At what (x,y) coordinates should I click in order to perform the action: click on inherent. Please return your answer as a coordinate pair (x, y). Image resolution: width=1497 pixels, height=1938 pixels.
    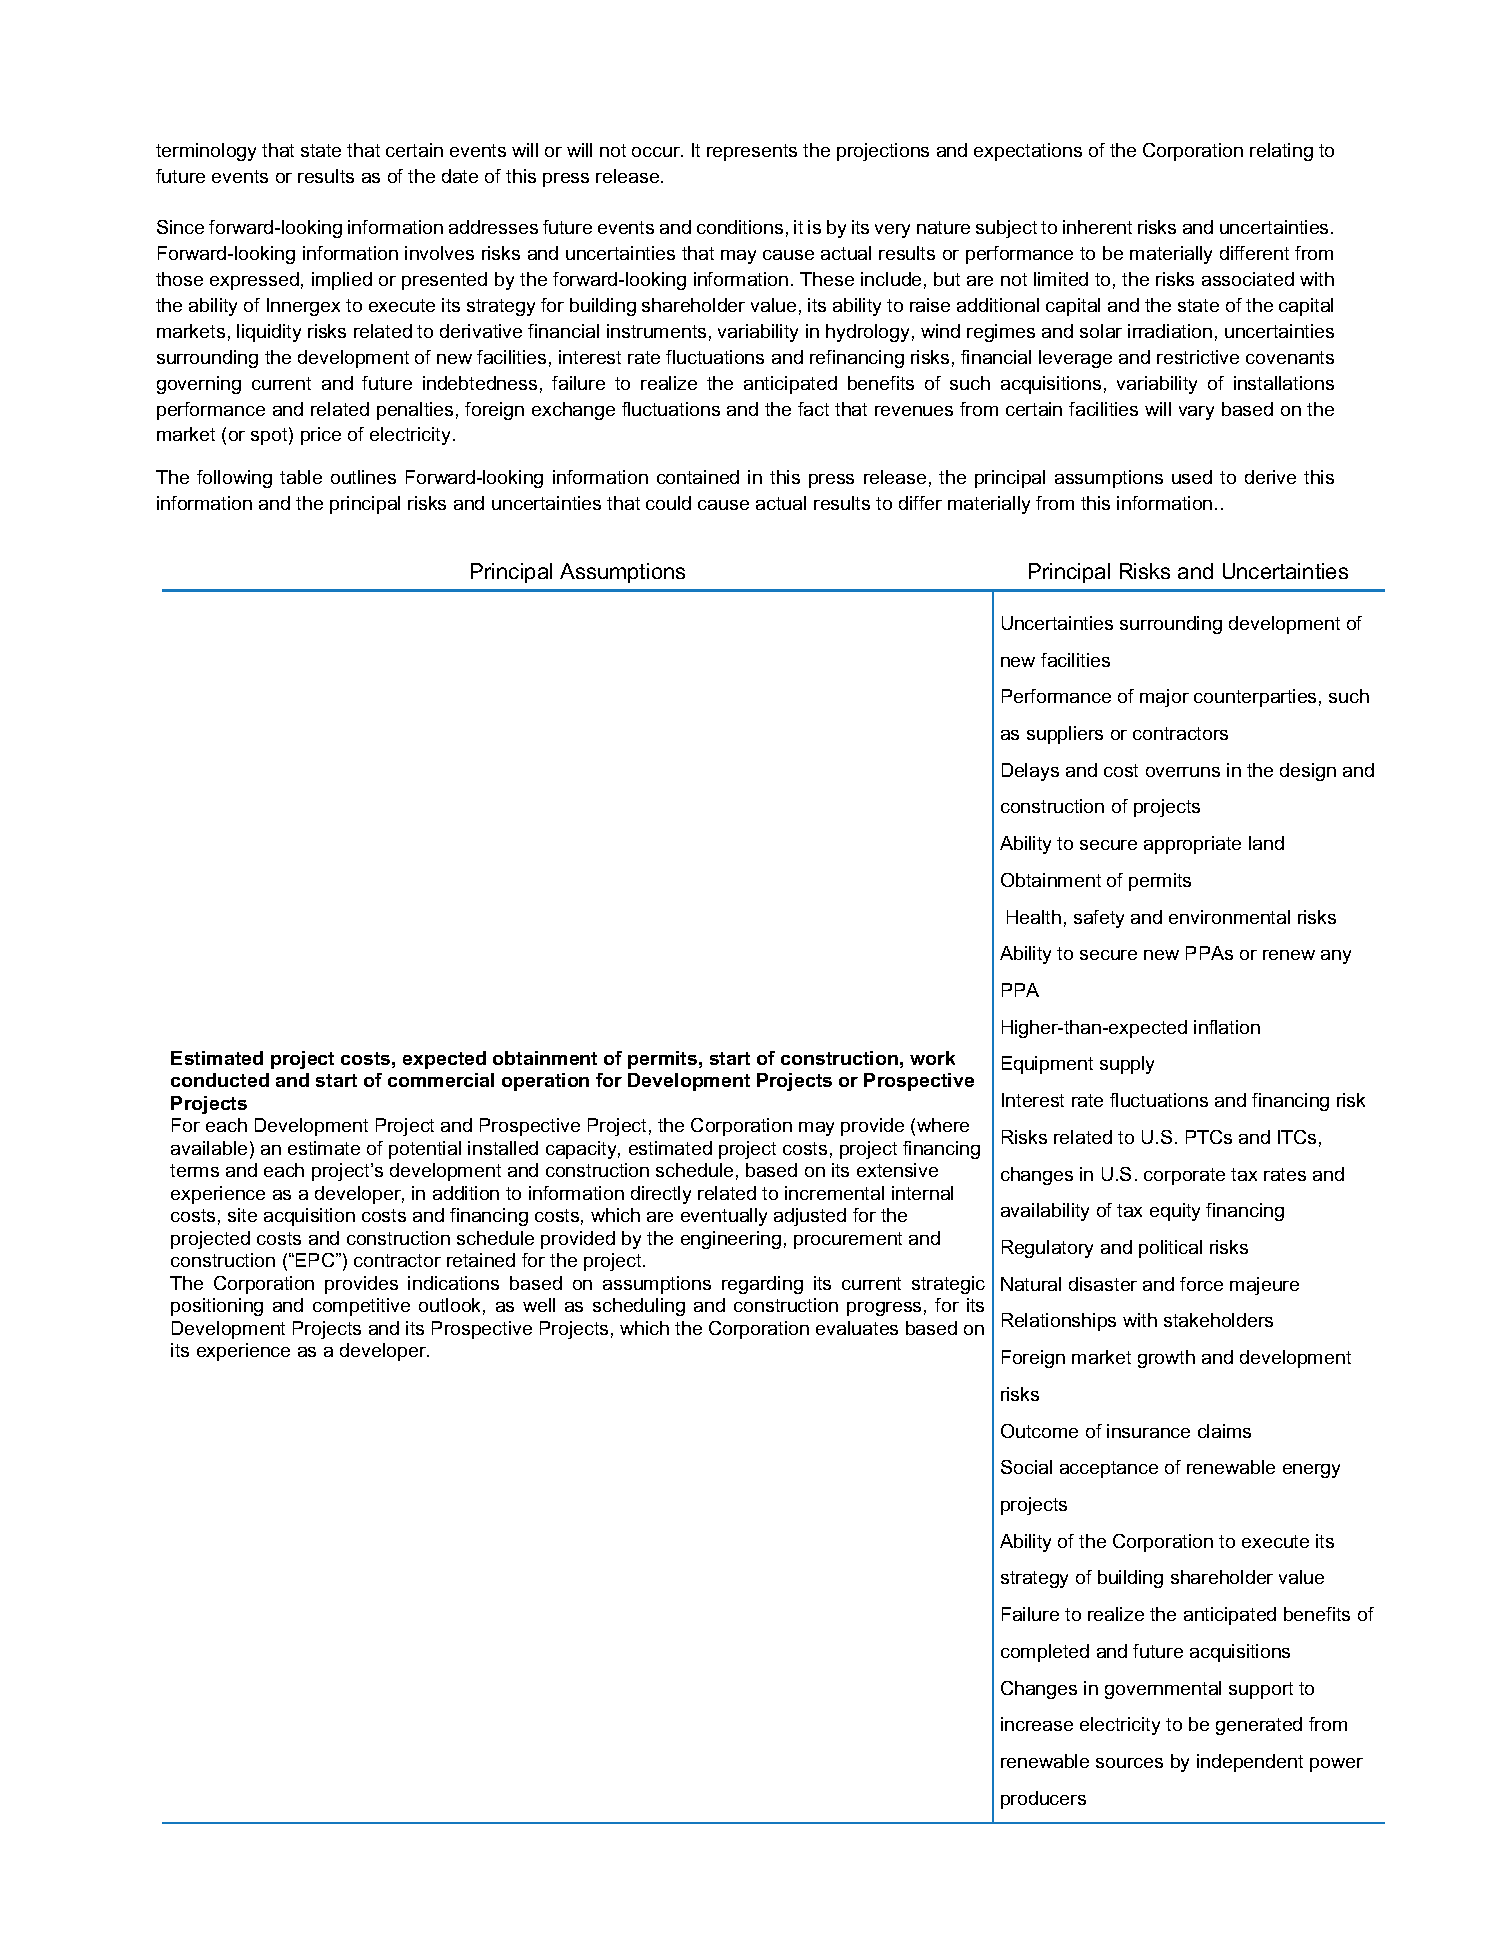
    Looking at the image, I should click on (1097, 227).
